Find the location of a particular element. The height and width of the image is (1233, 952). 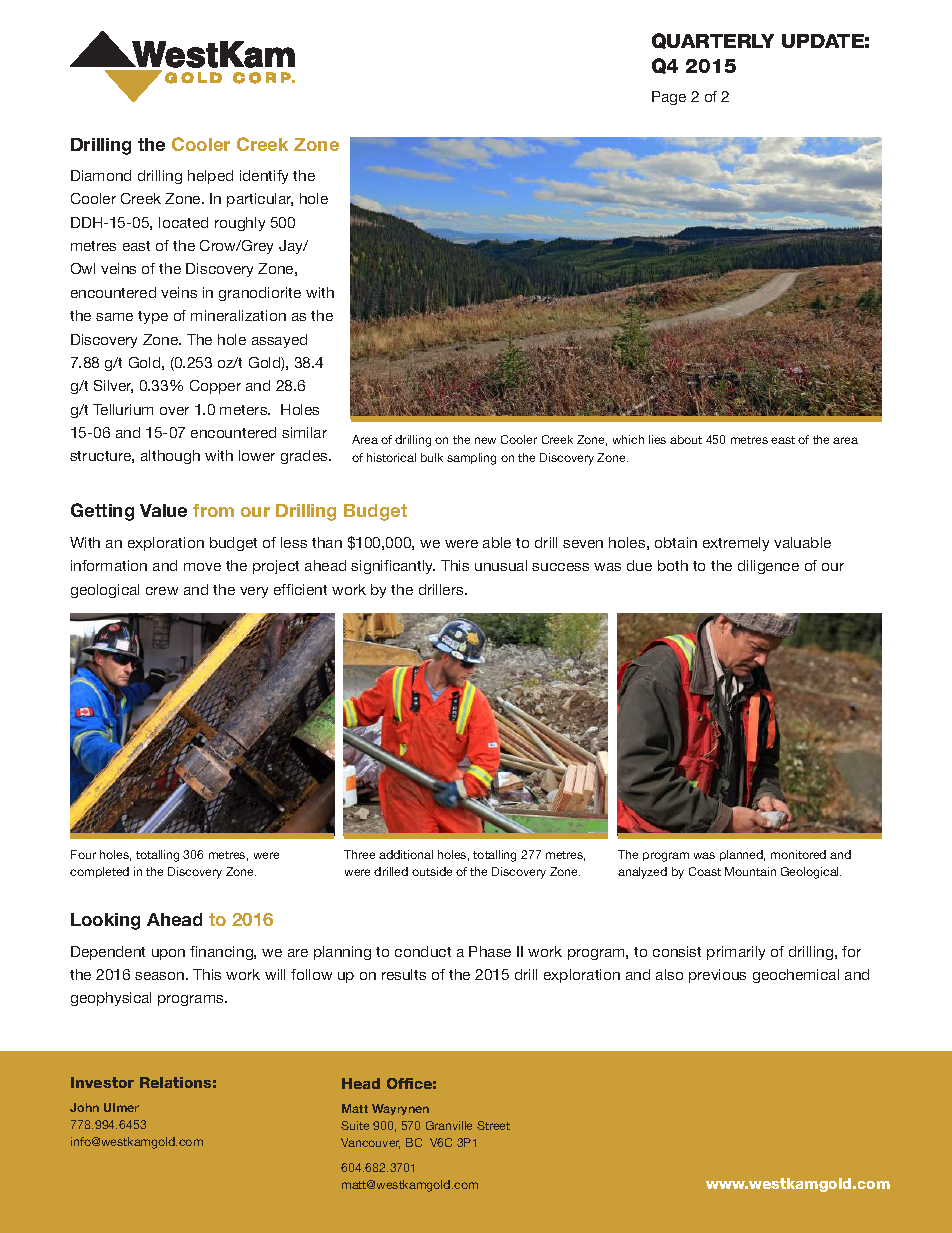

significantly is located at coordinates (393, 567).
